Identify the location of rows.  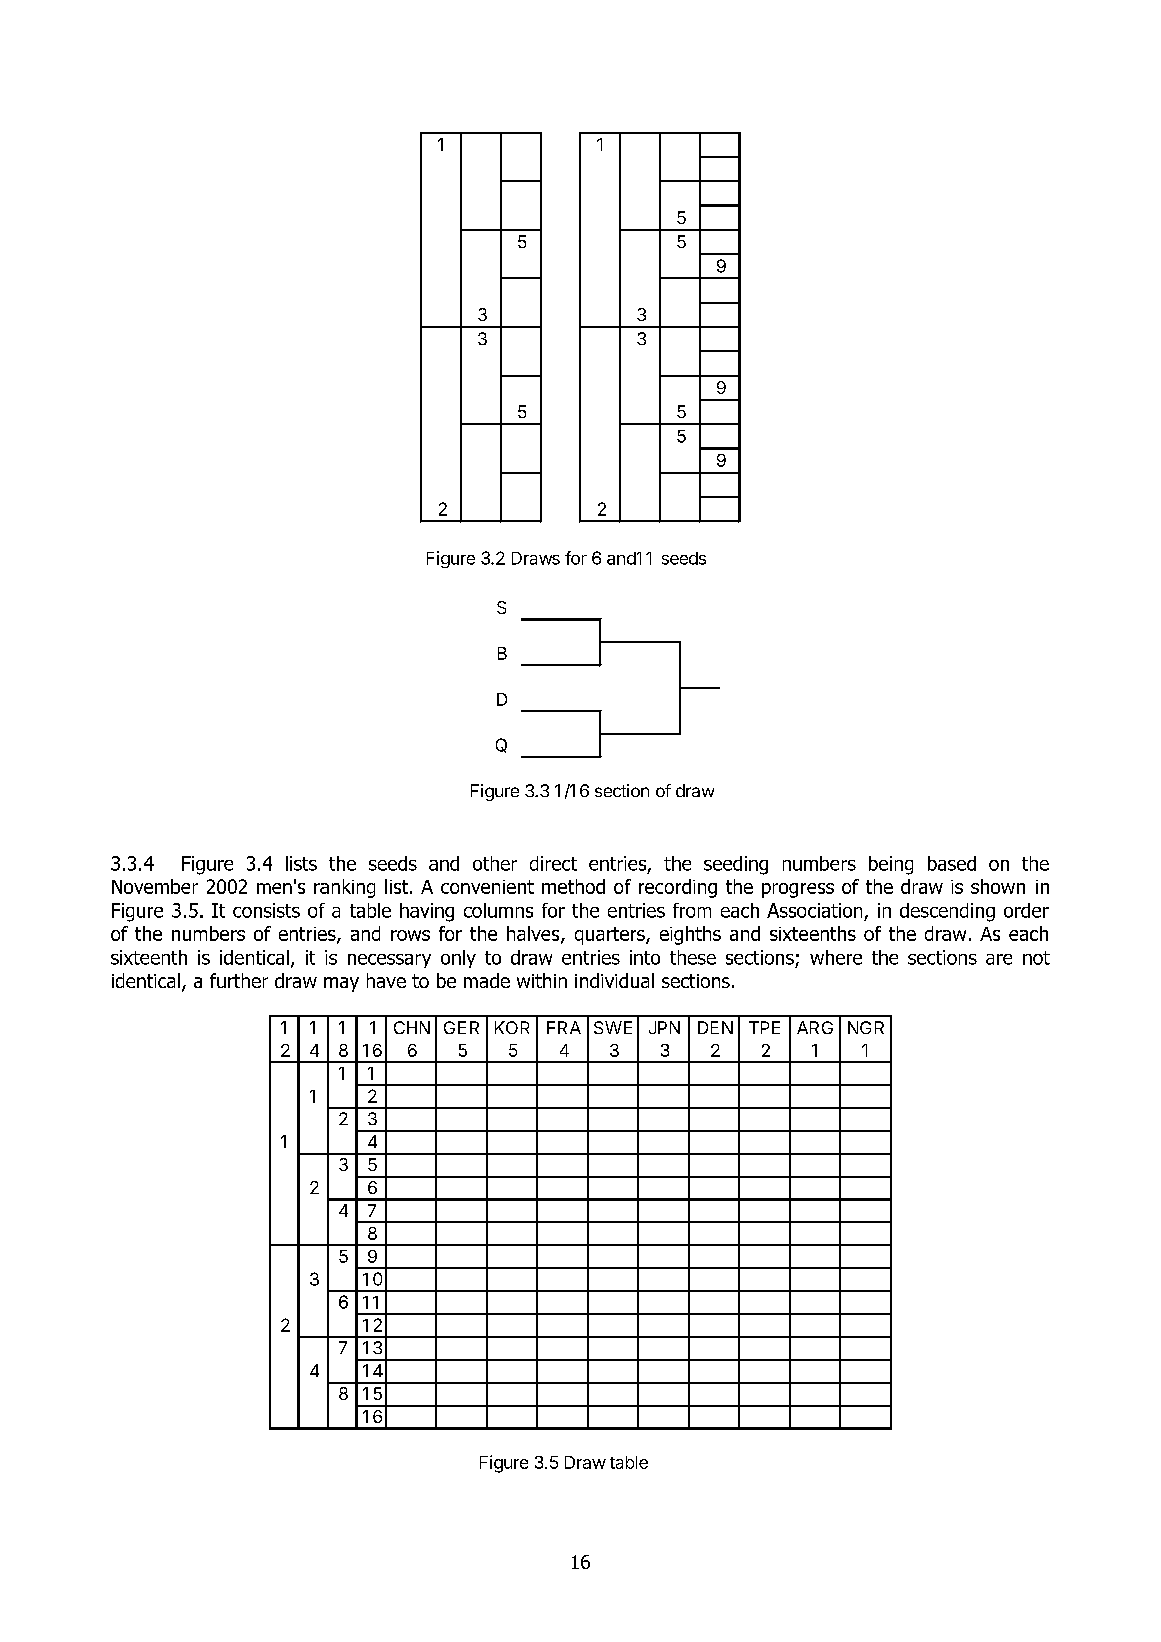
(410, 935).
